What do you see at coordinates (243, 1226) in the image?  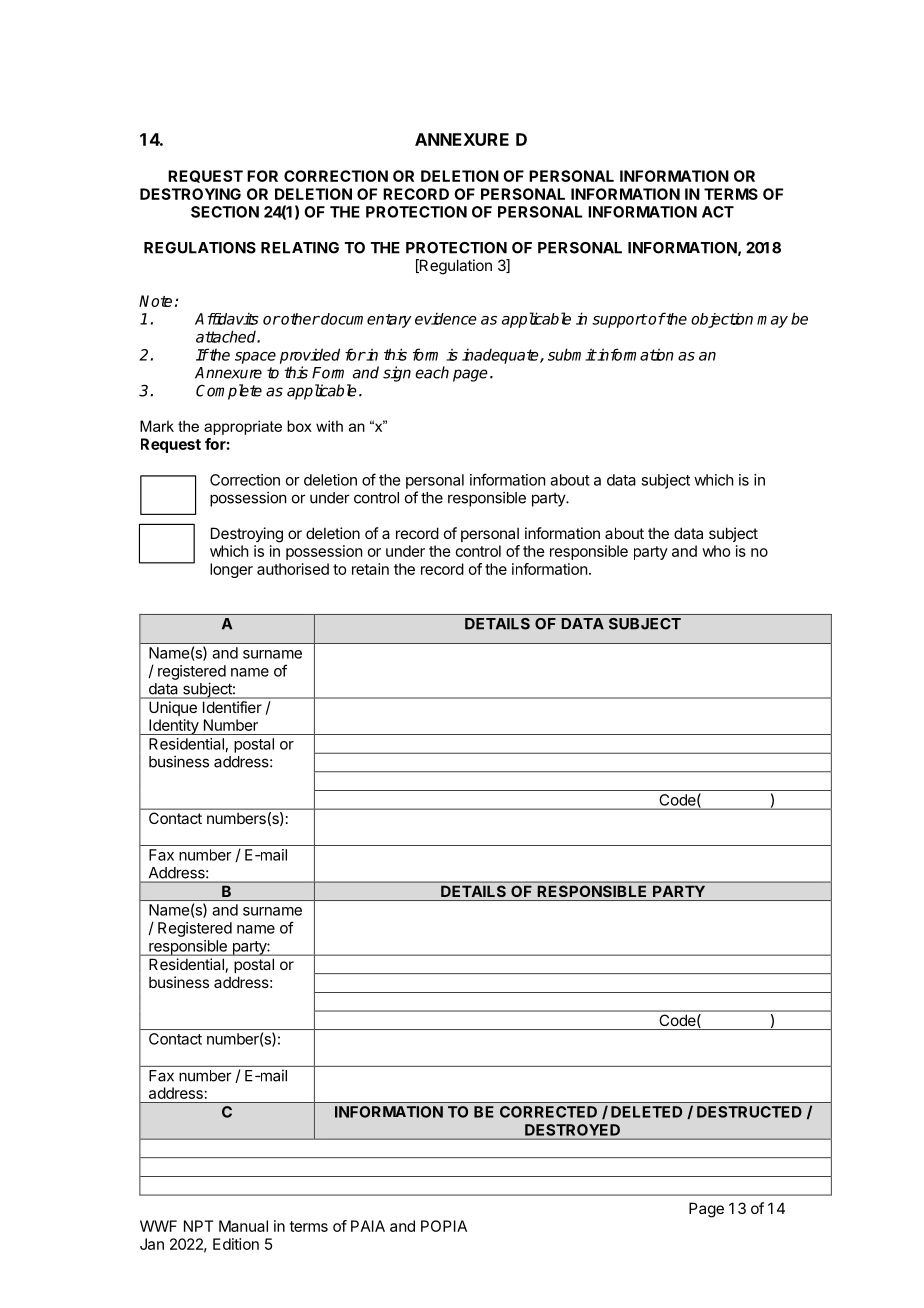 I see `Manual` at bounding box center [243, 1226].
